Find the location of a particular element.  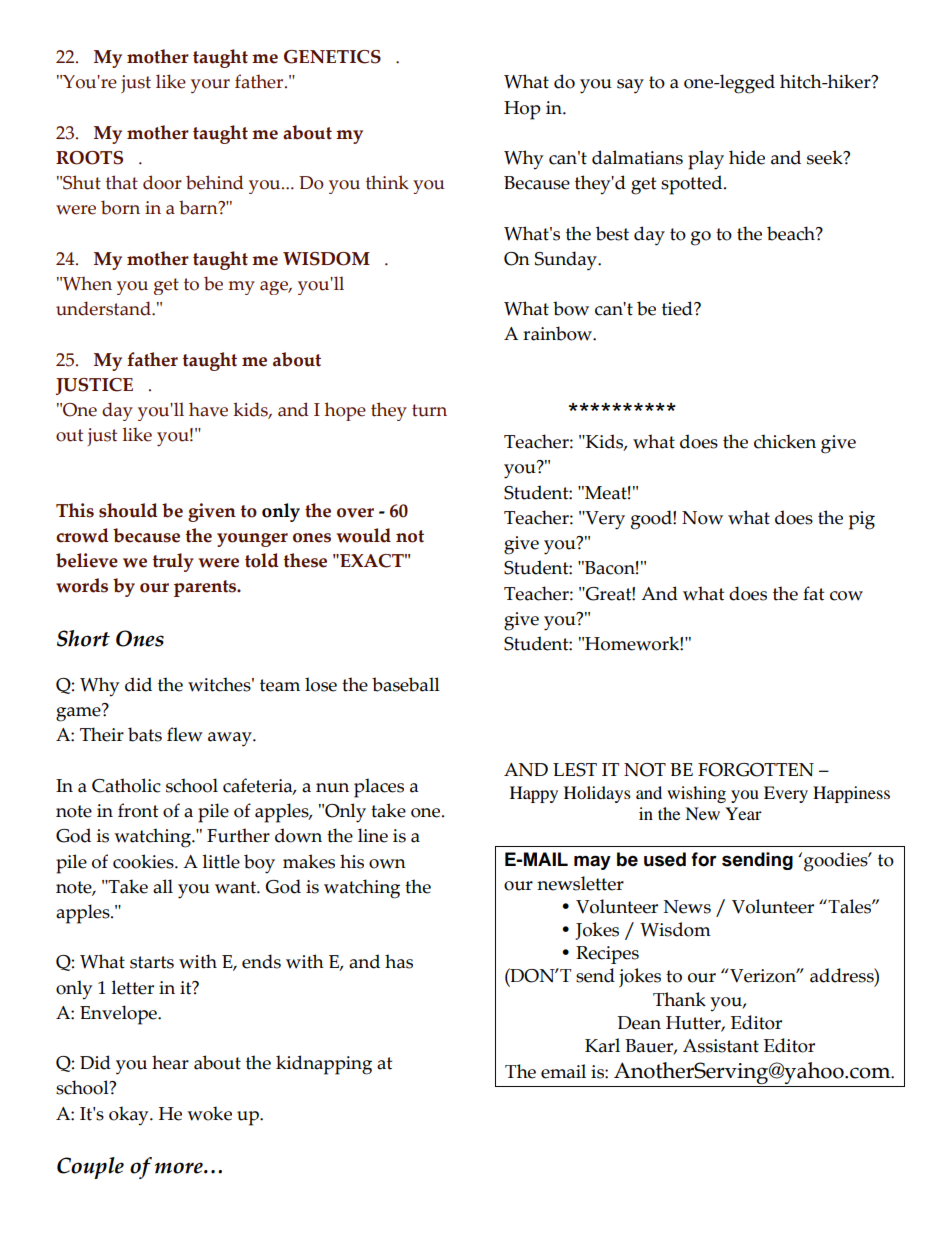

your is located at coordinates (210, 86).
